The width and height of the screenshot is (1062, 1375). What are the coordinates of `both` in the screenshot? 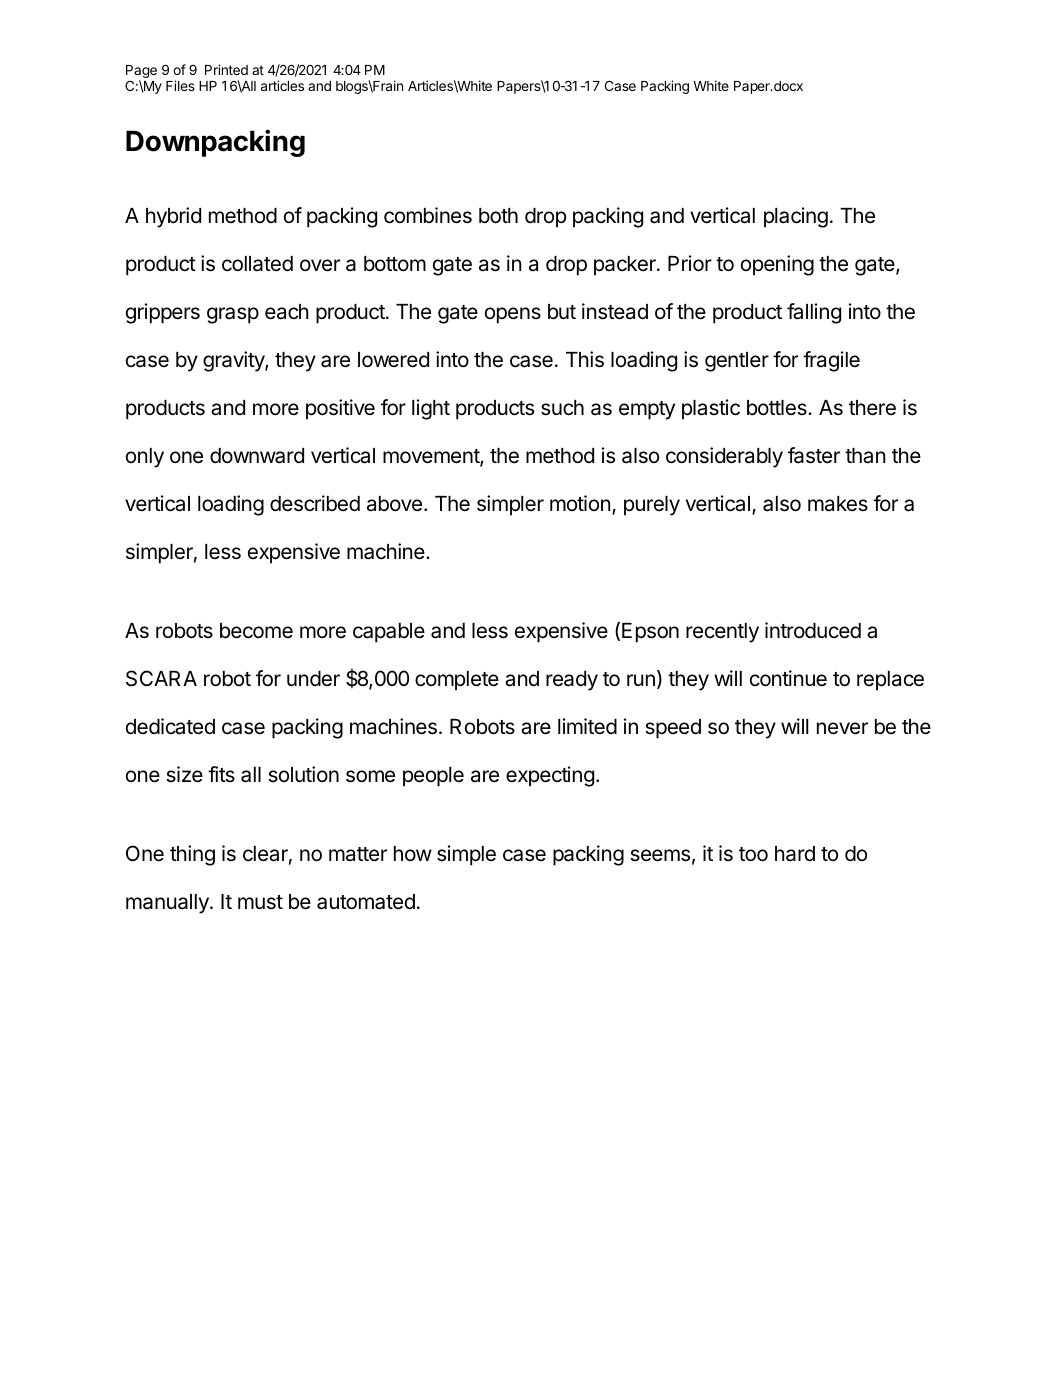 It's located at (498, 216).
